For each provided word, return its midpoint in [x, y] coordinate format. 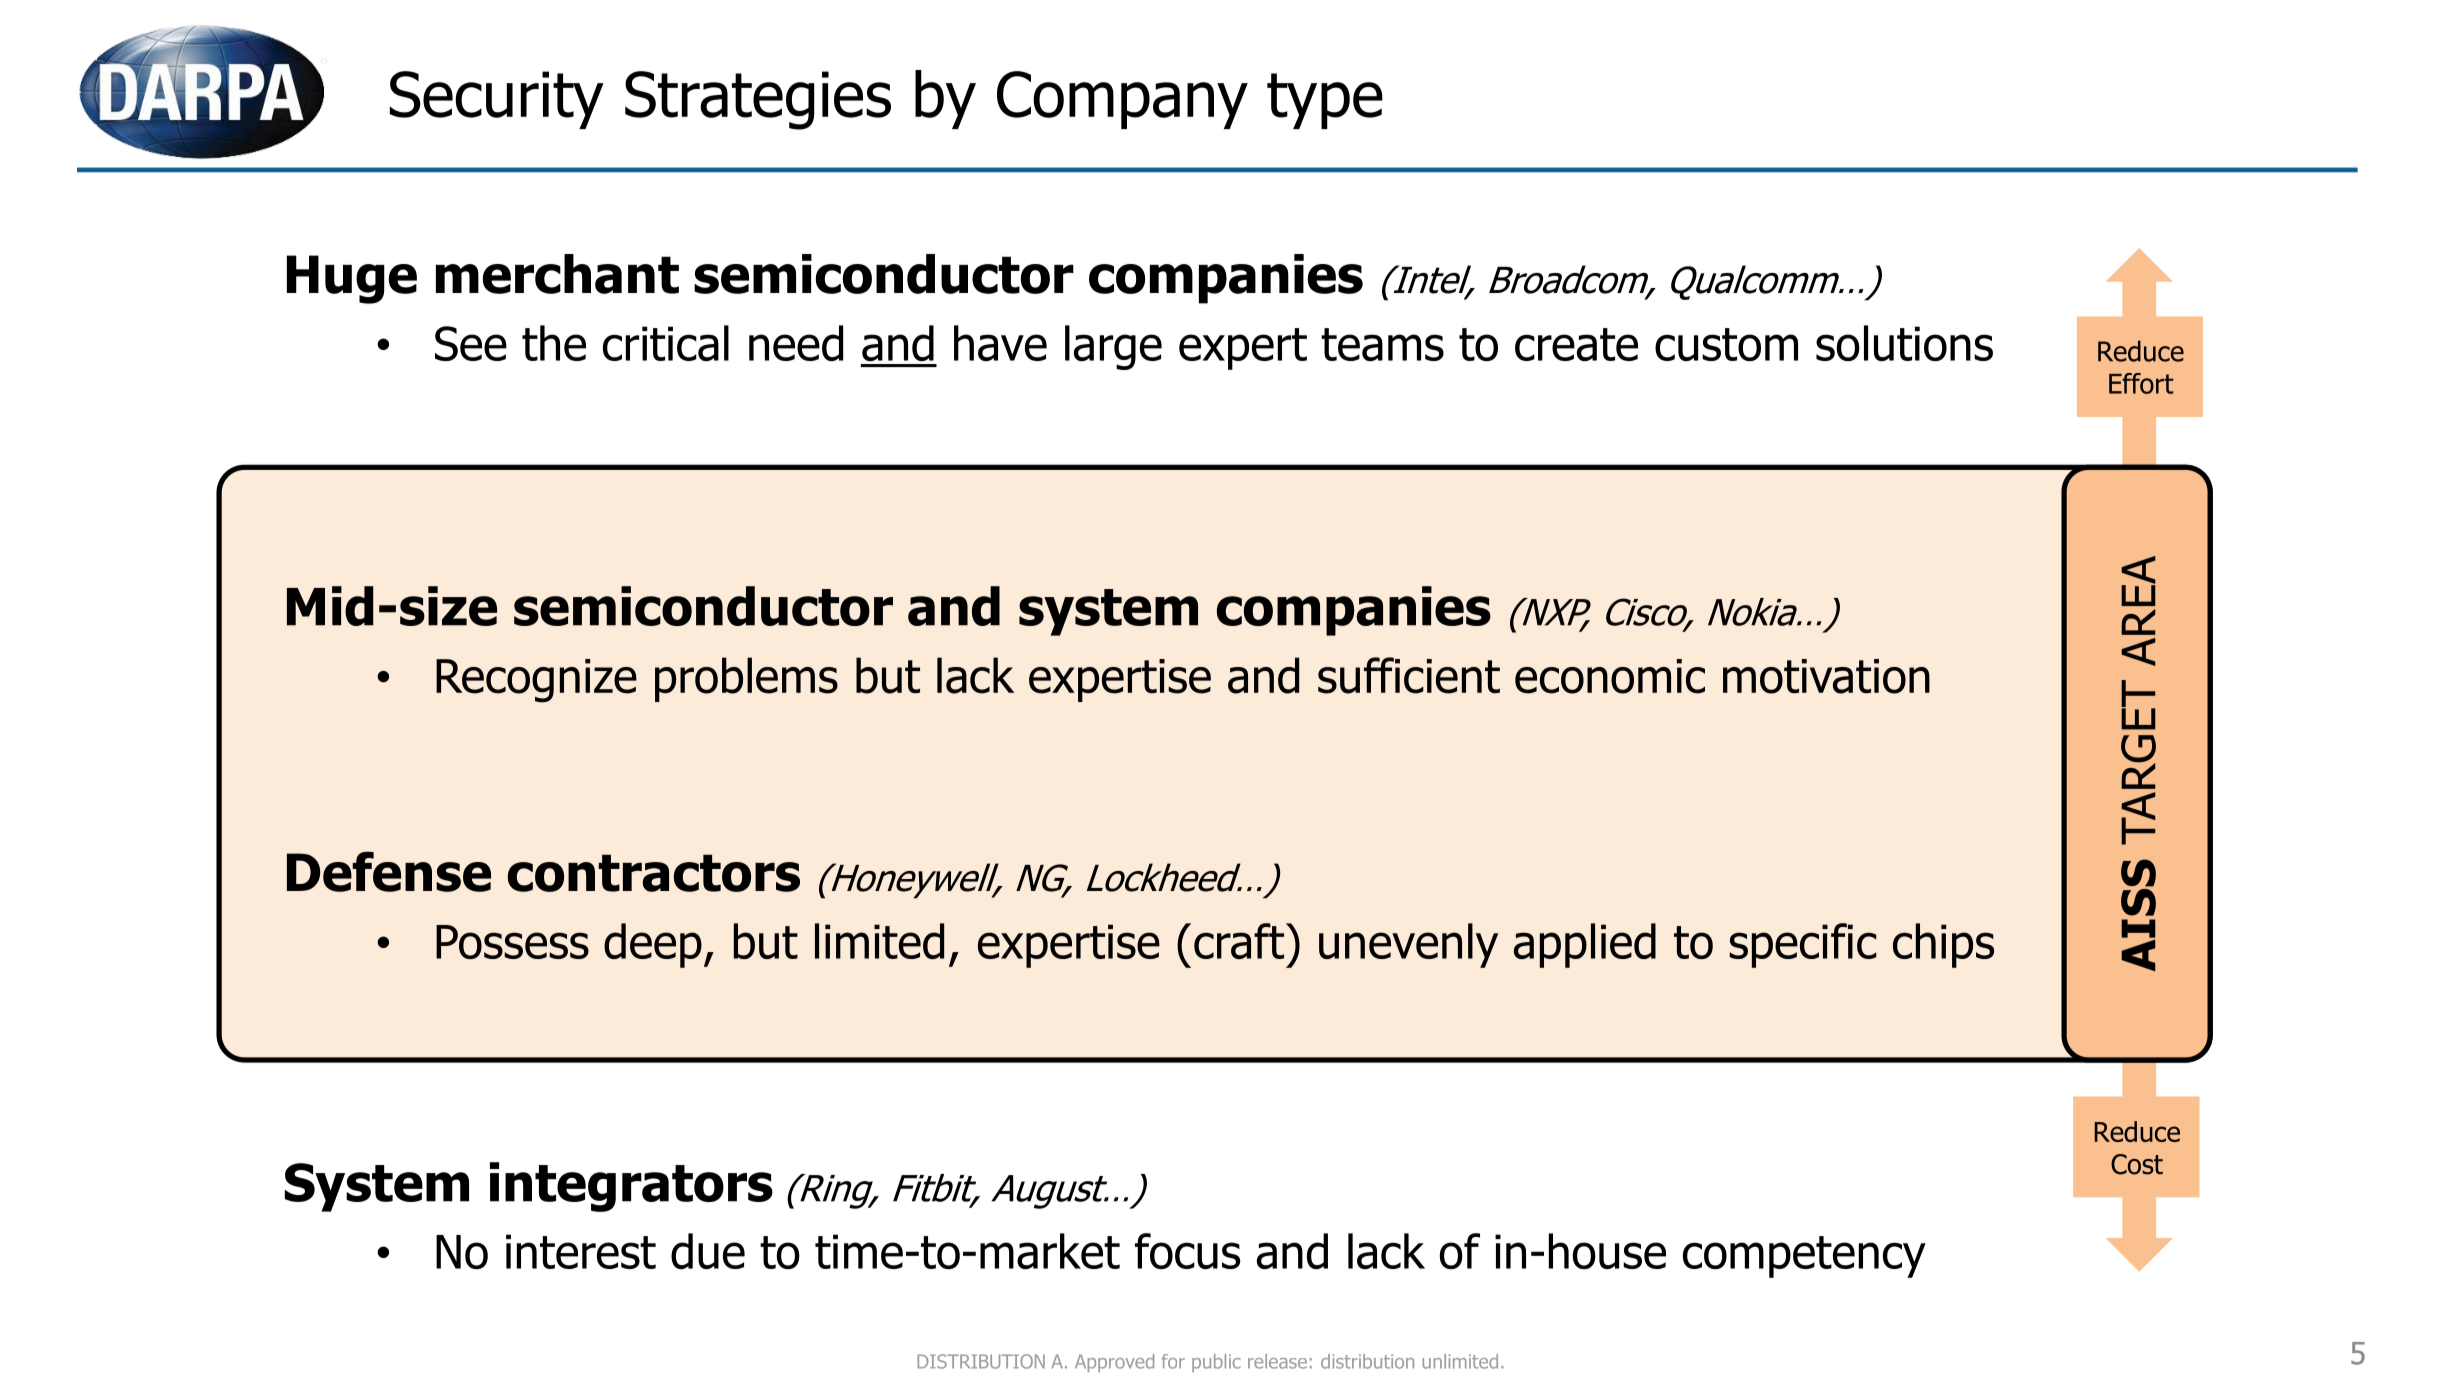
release [1277, 1361]
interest [581, 1251]
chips [1943, 945]
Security [497, 100]
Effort [2141, 383]
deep [653, 945]
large [1113, 347]
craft [1240, 941]
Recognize [536, 681]
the [554, 343]
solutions [1904, 343]
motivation [1826, 676]
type [1325, 101]
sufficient [1409, 675]
